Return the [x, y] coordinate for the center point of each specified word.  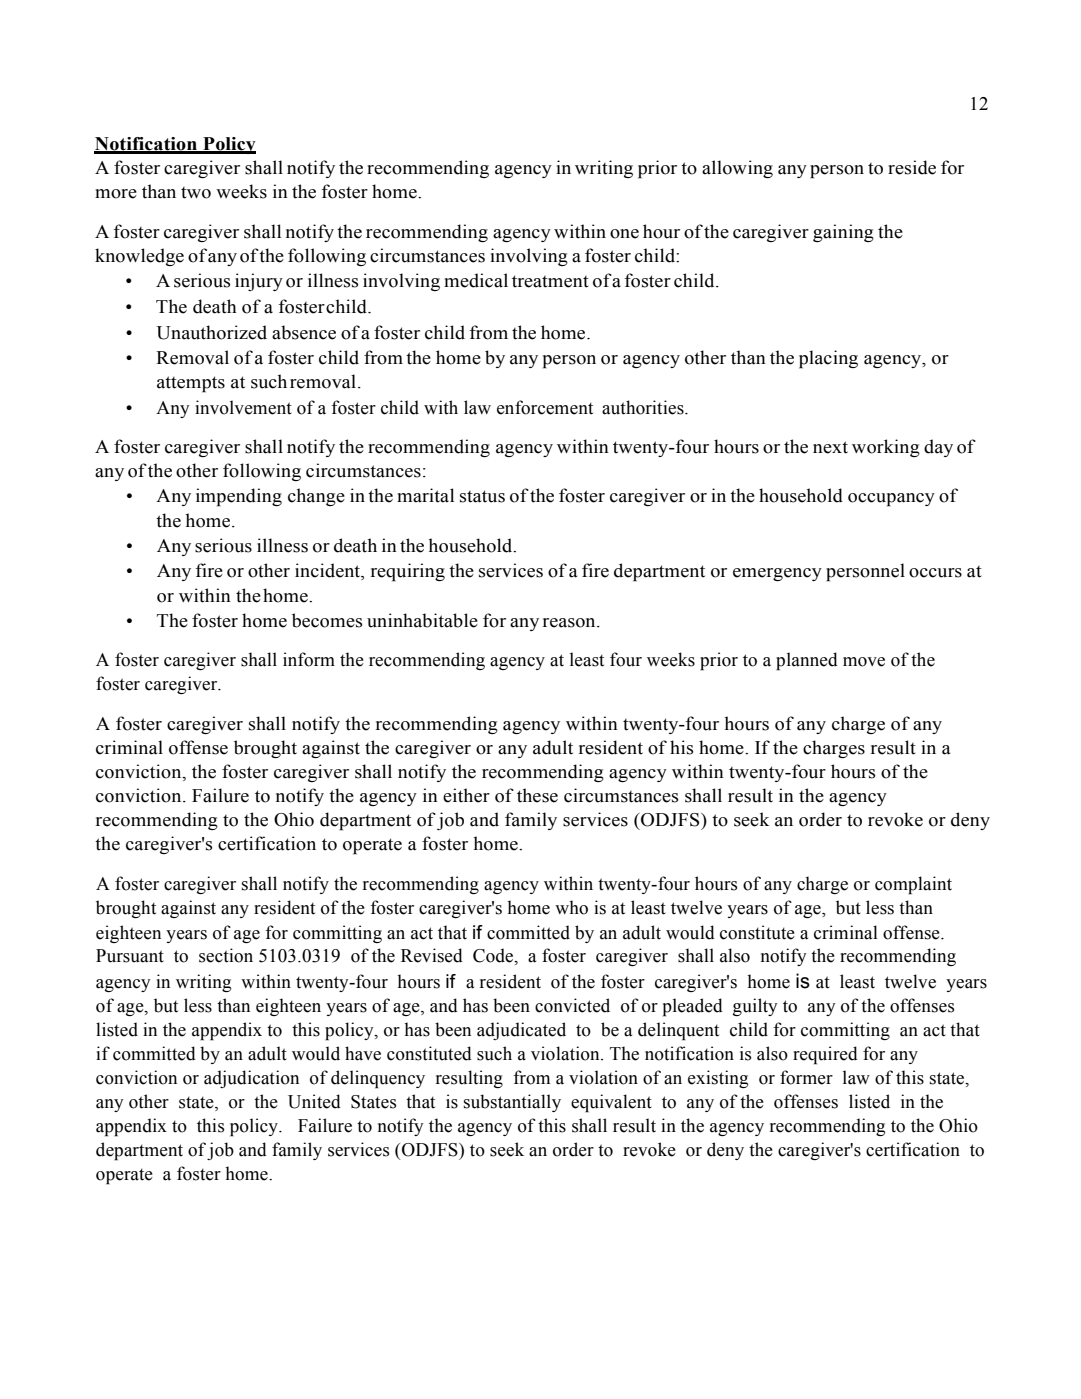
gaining [843, 233]
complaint [913, 885]
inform [309, 659]
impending [239, 497]
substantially [512, 1103]
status [482, 496]
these [537, 795]
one [624, 234]
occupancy [891, 500]
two [196, 193]
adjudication [251, 1079]
